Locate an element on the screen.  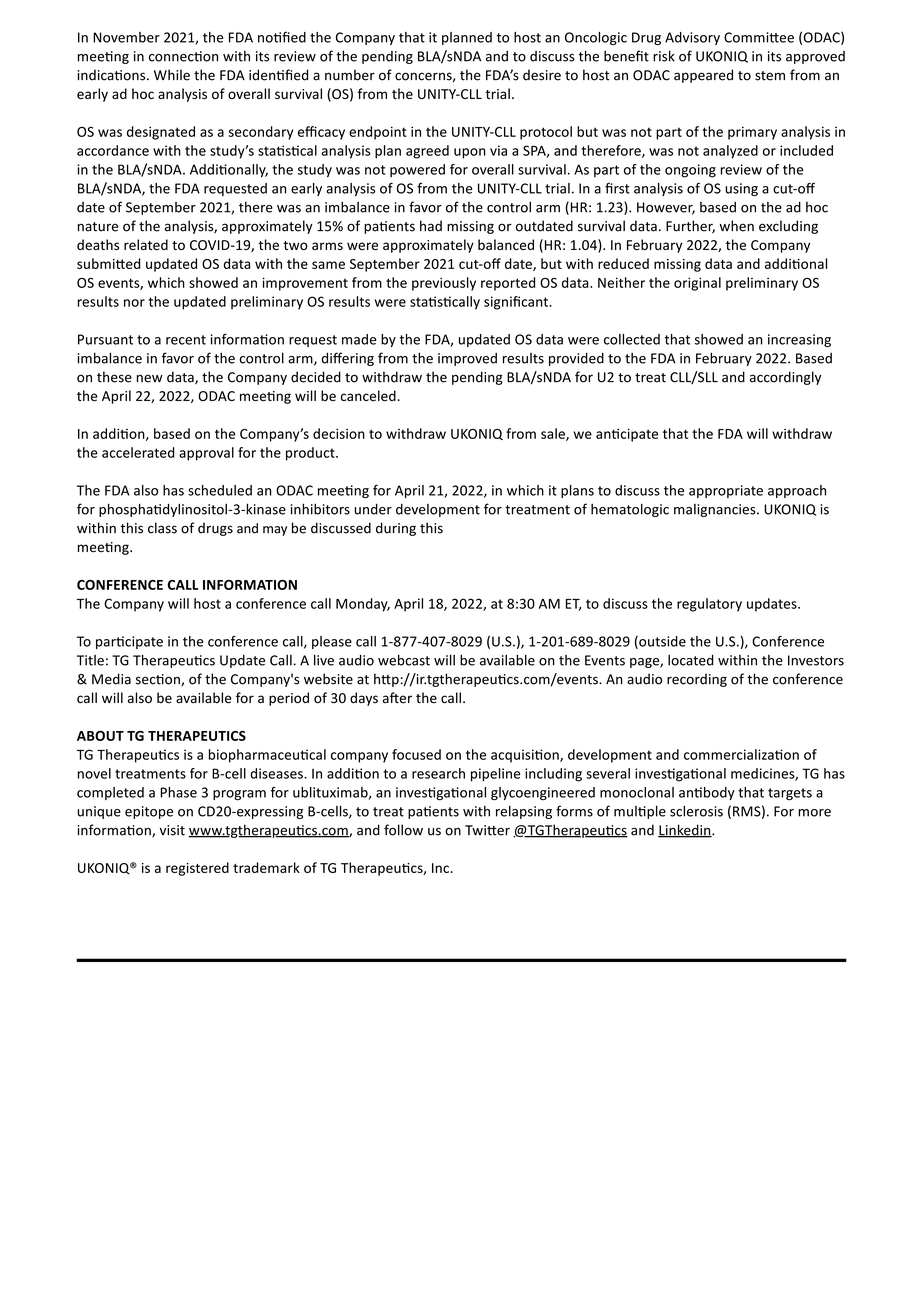
webcast is located at coordinates (404, 660).
